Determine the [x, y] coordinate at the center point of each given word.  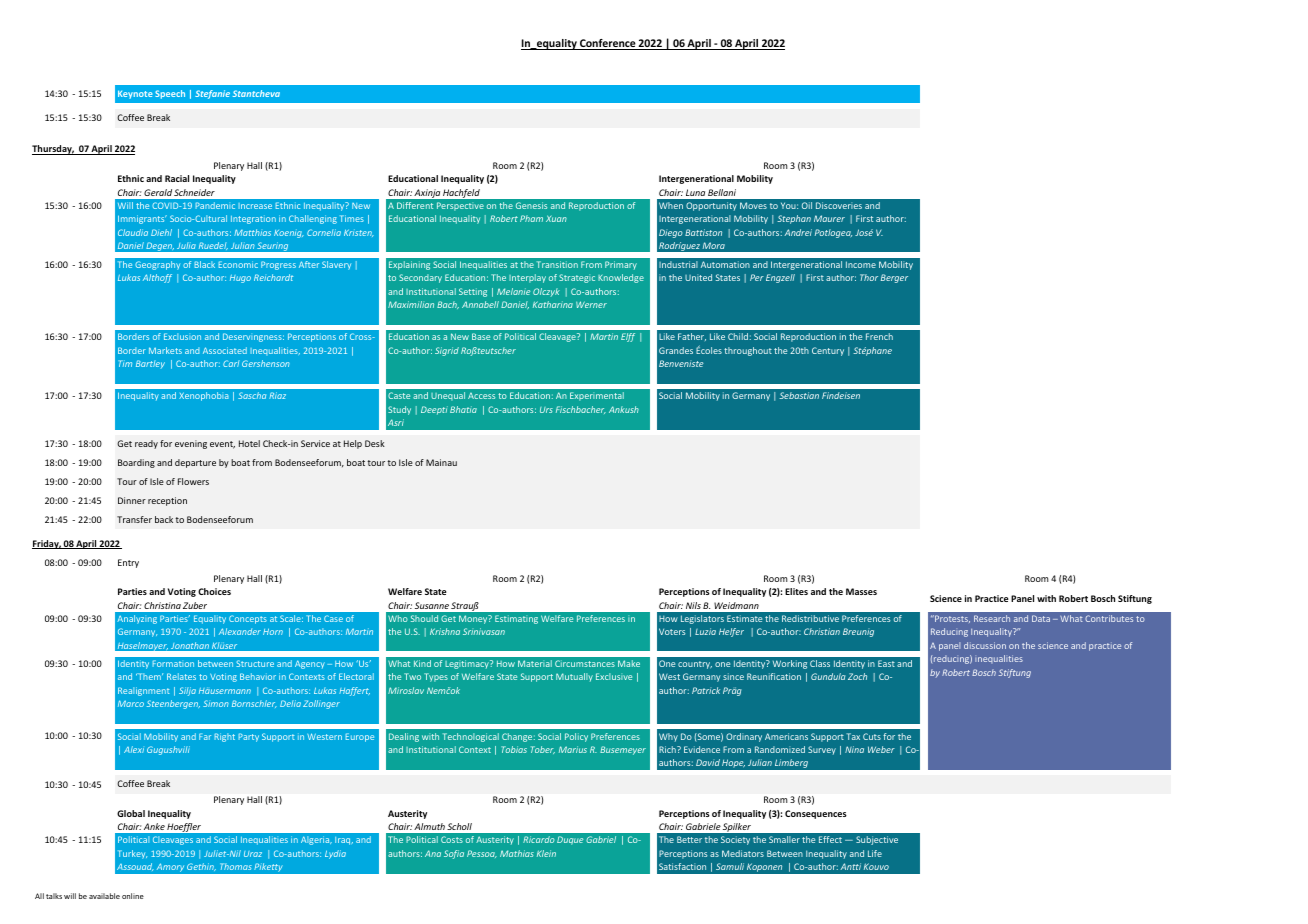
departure [195, 463]
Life [875, 853]
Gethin [201, 867]
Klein [546, 853]
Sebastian [799, 395]
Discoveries [839, 205]
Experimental [597, 396]
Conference [608, 44]
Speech [170, 94]
